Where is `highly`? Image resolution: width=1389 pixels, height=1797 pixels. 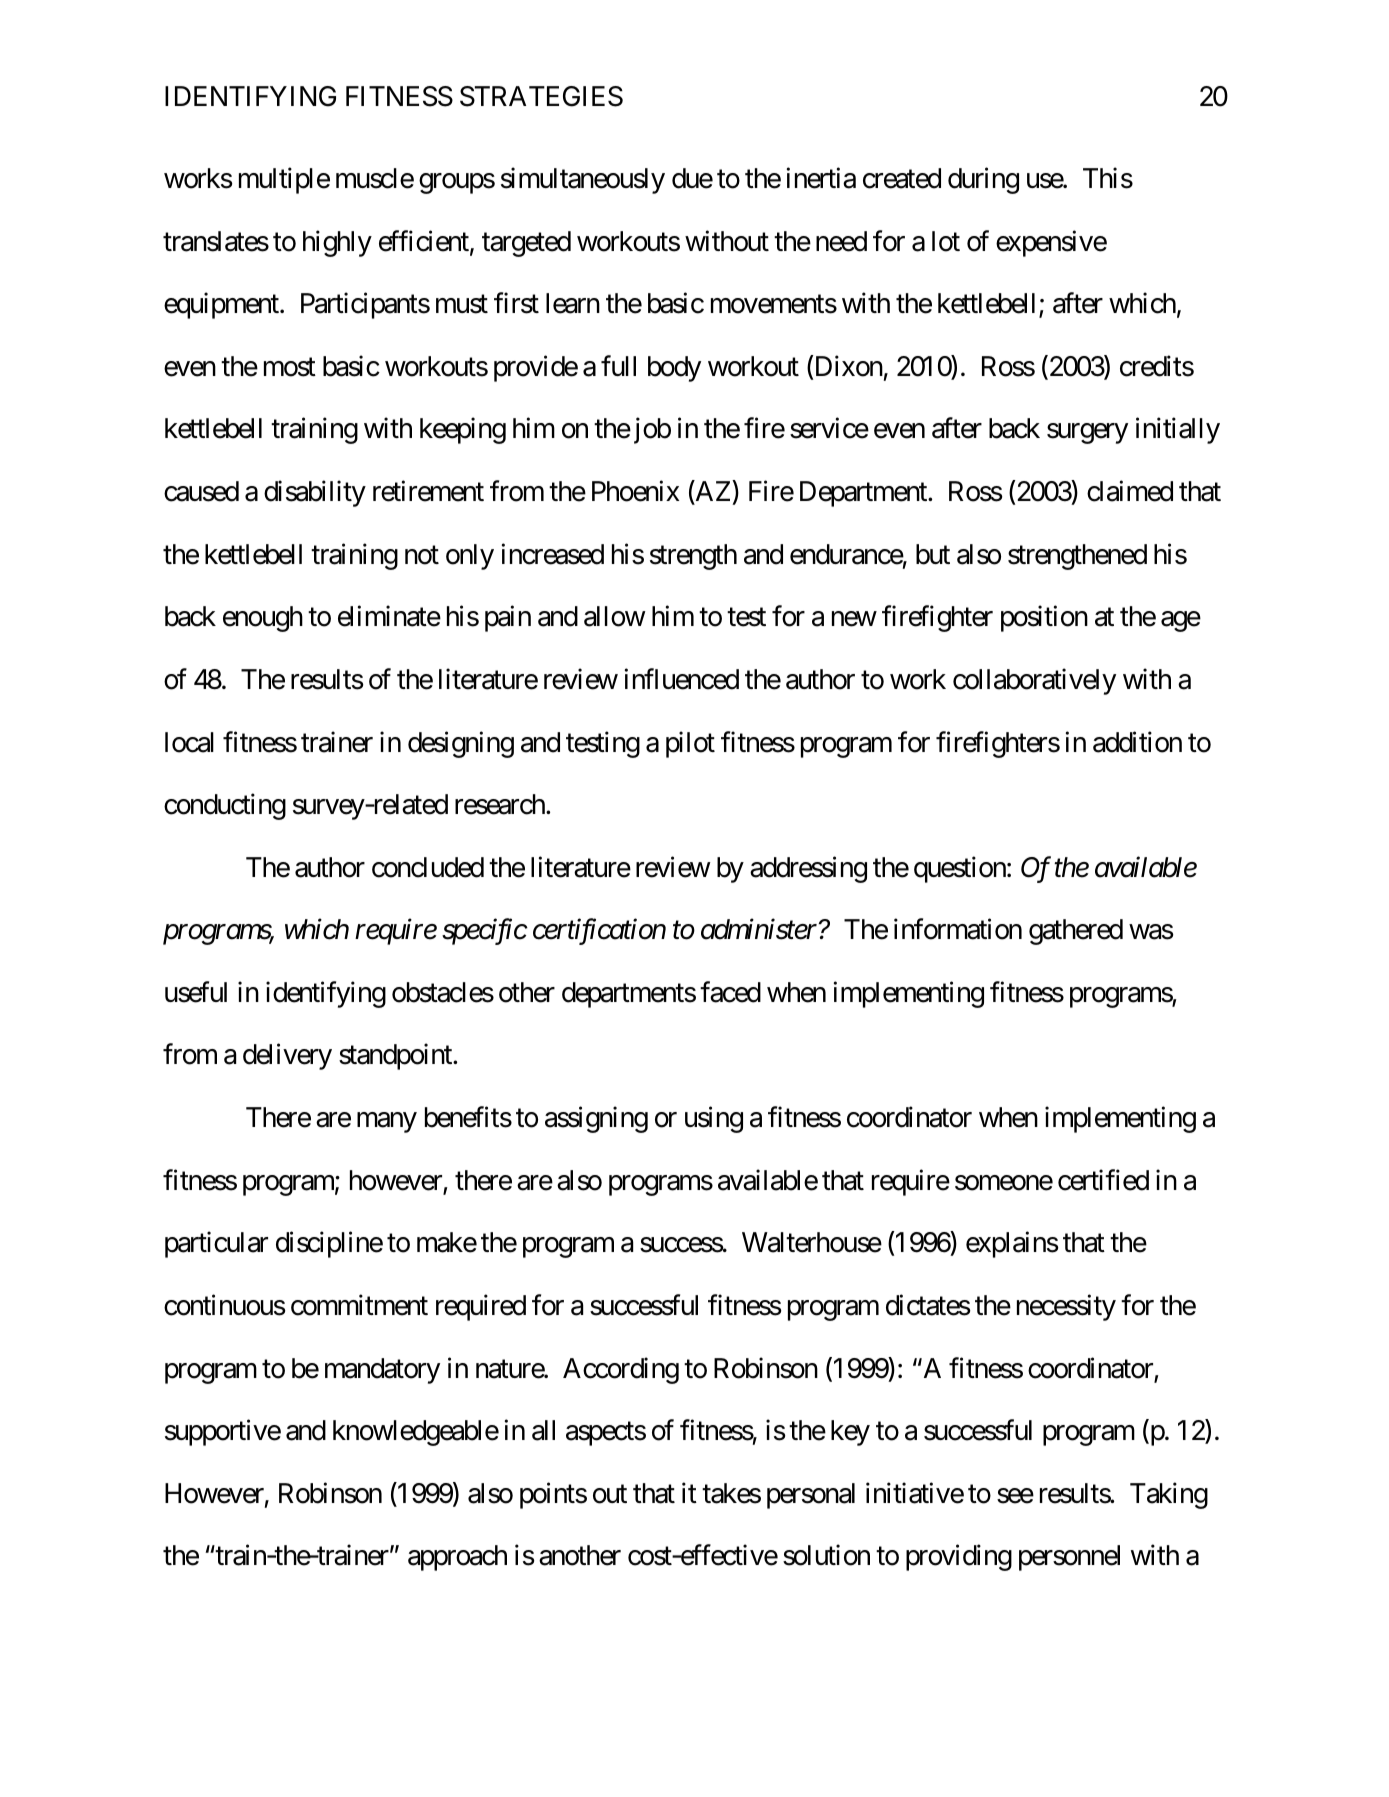 highly is located at coordinates (337, 243).
